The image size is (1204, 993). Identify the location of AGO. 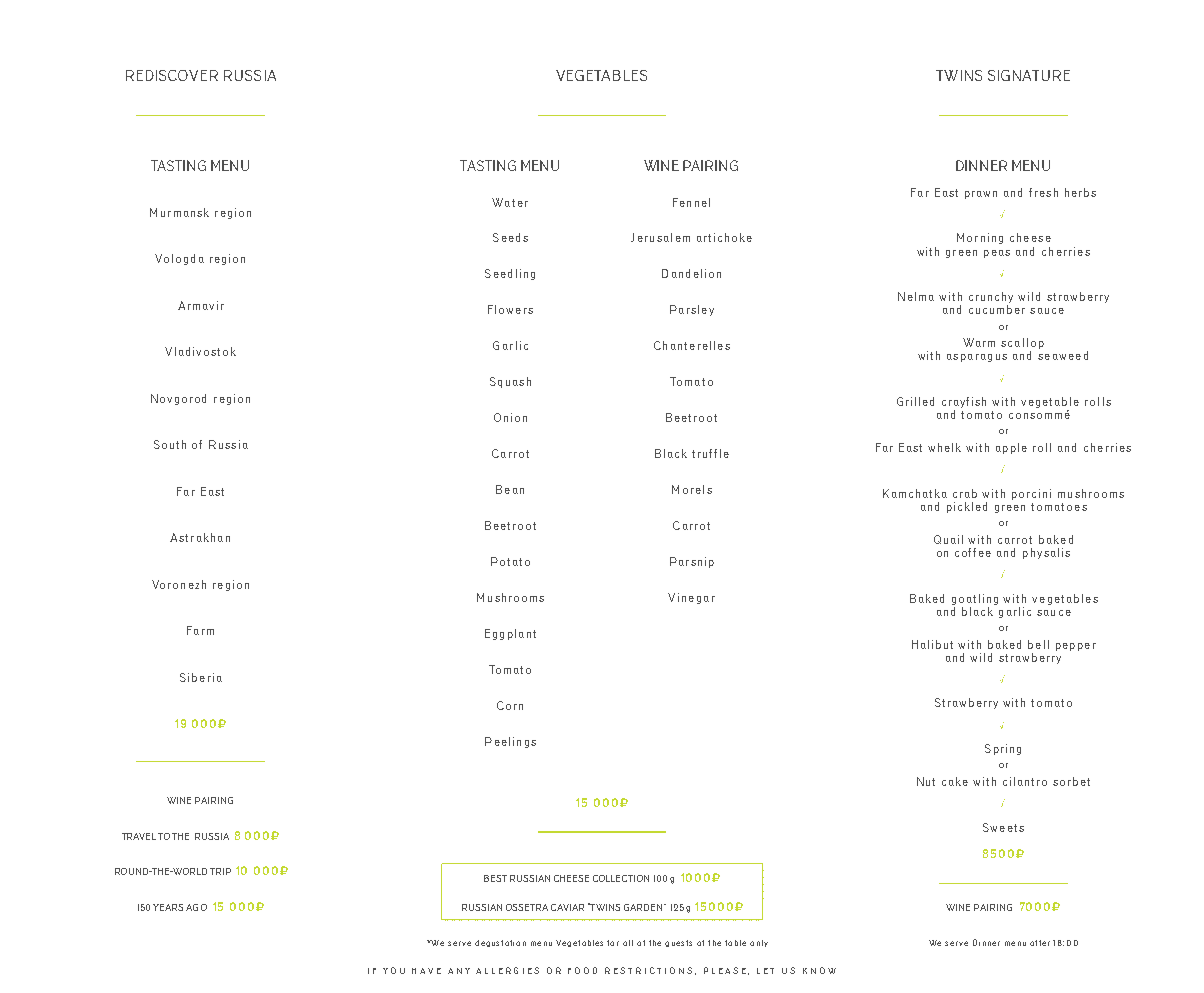
(196, 907).
